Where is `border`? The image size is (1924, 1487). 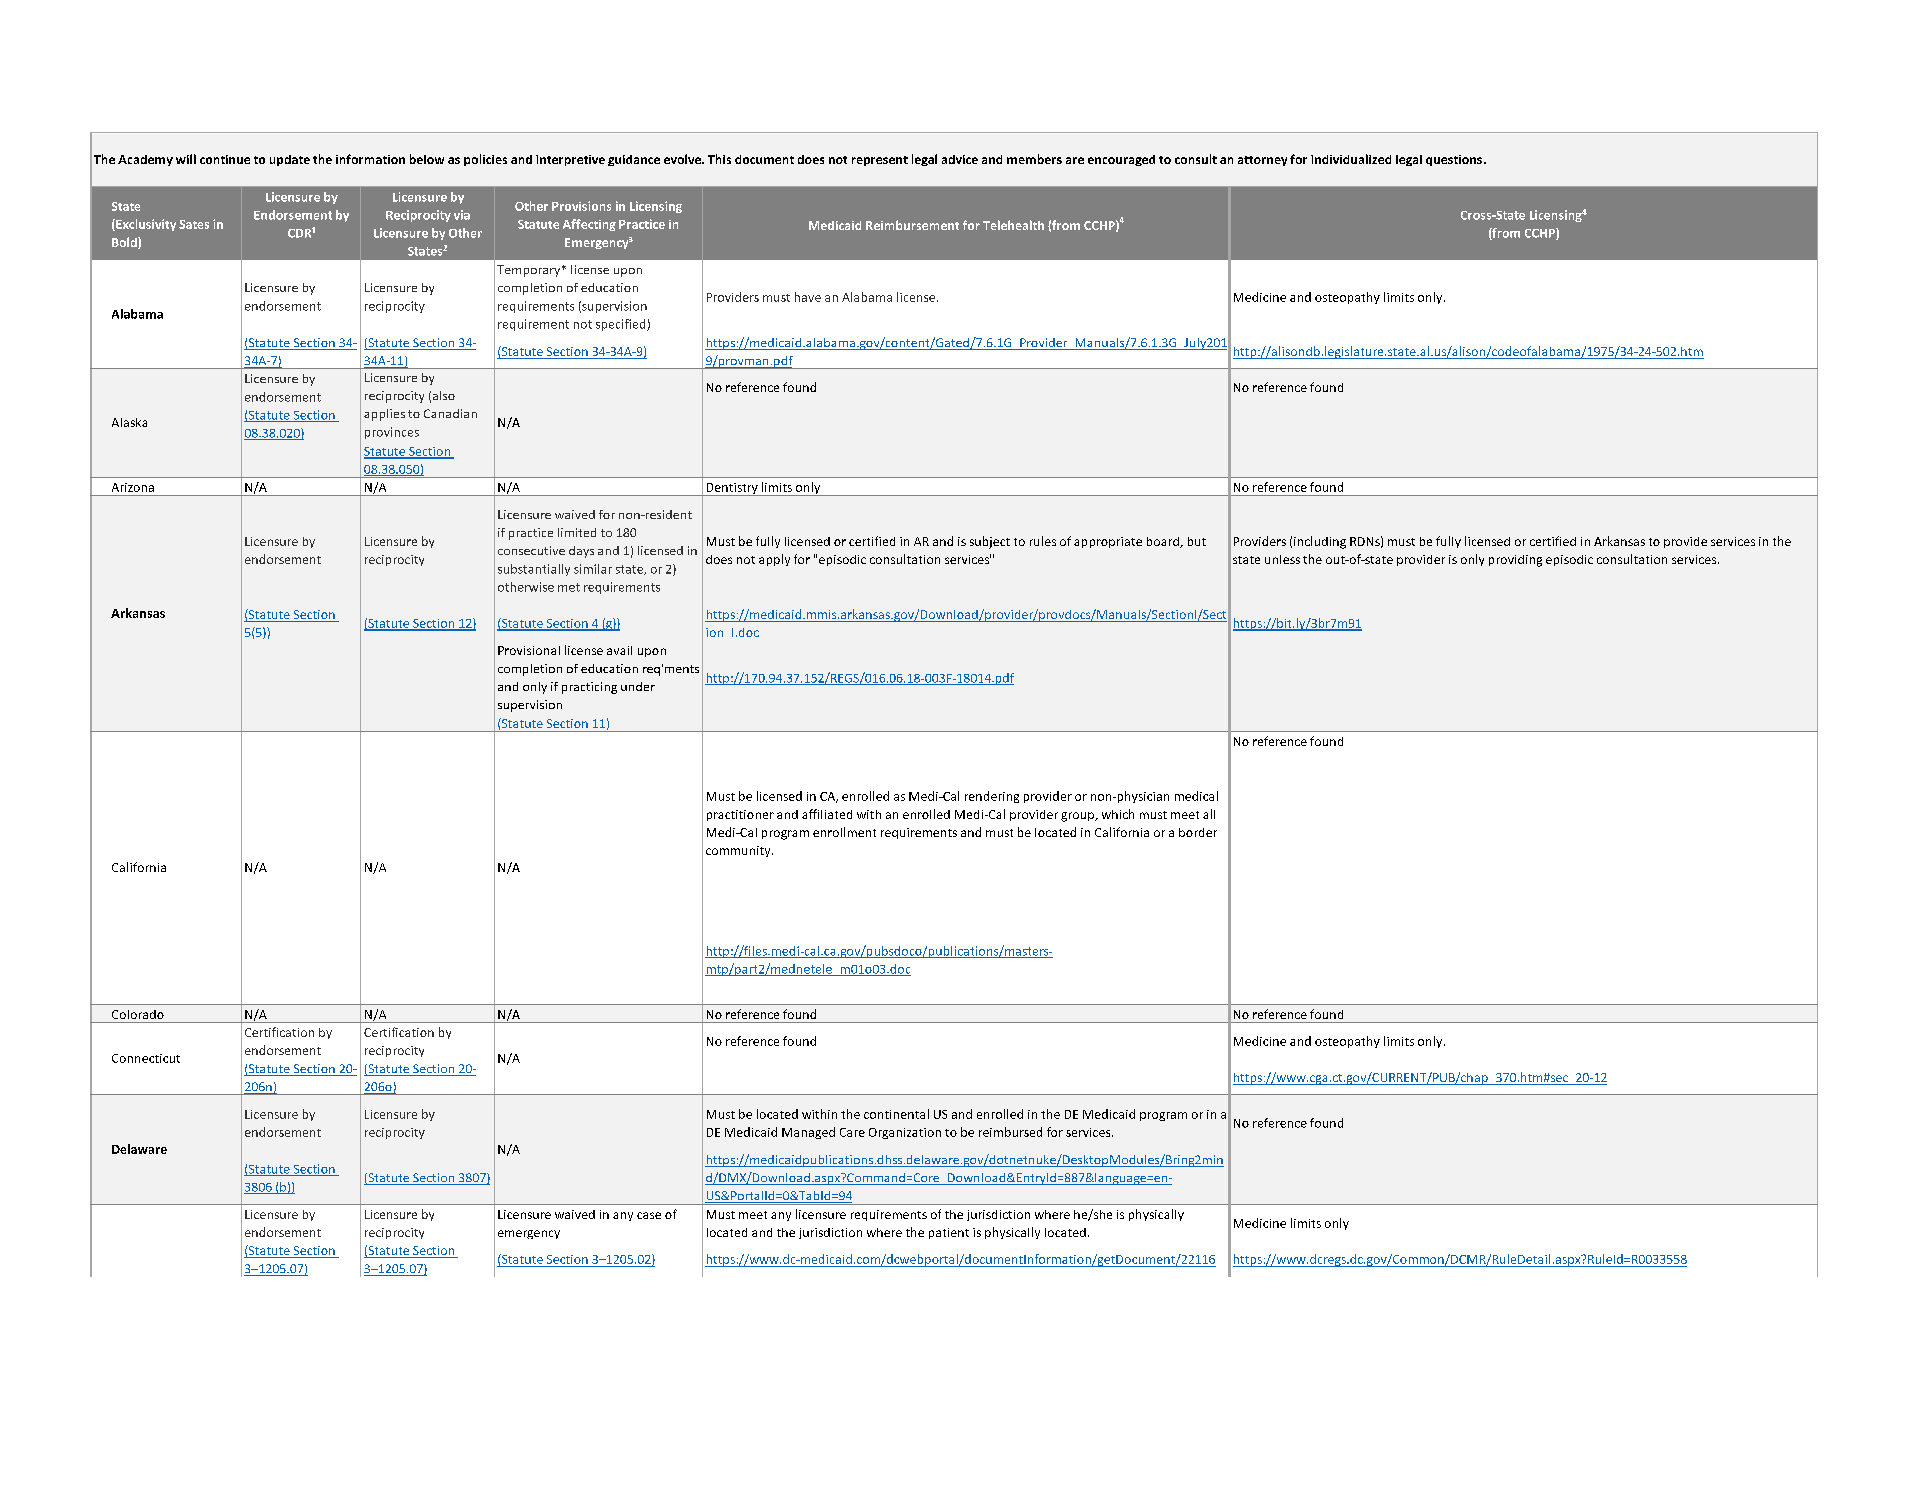
border is located at coordinates (1198, 832).
